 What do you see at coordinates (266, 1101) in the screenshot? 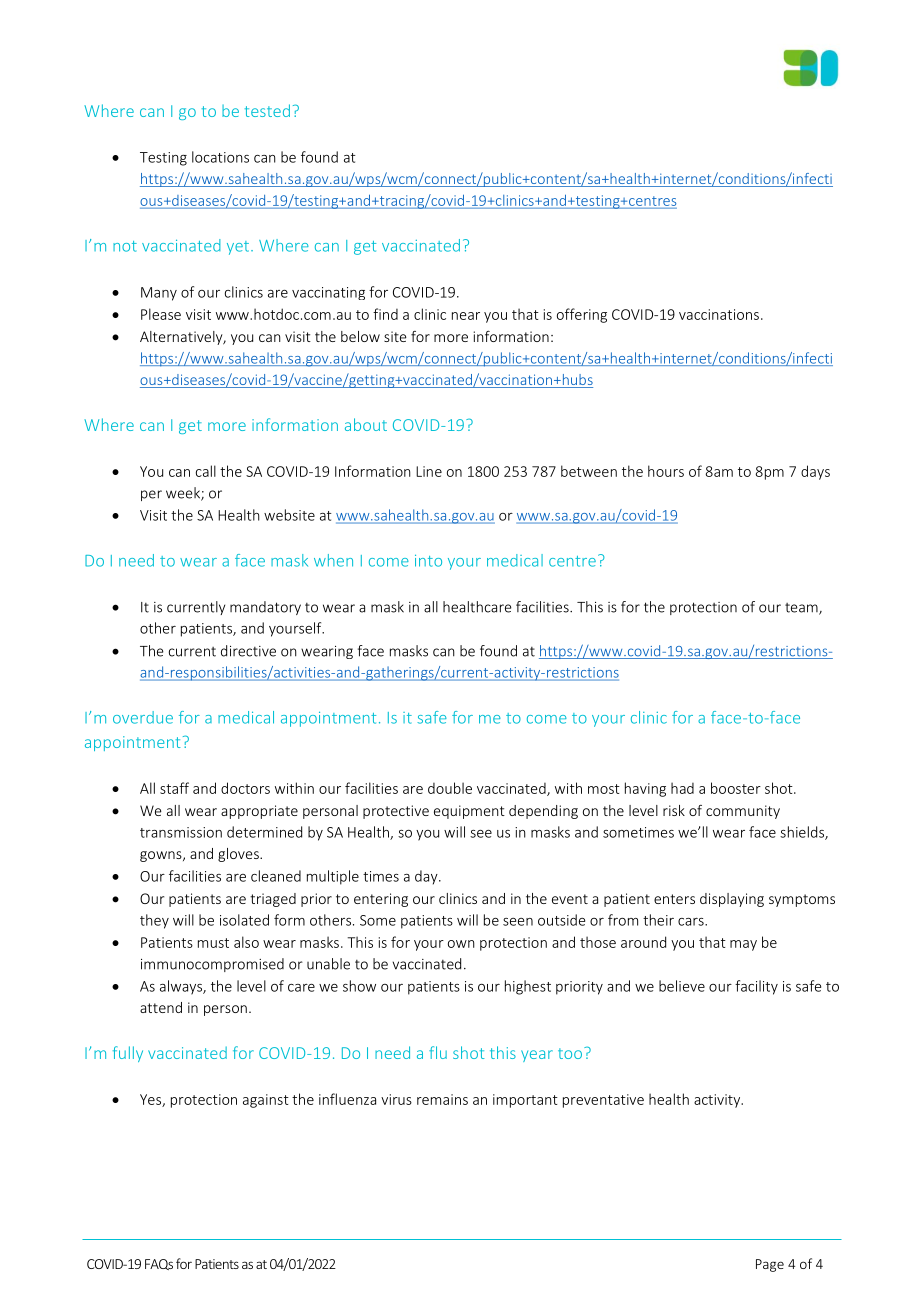
I see `against` at bounding box center [266, 1101].
